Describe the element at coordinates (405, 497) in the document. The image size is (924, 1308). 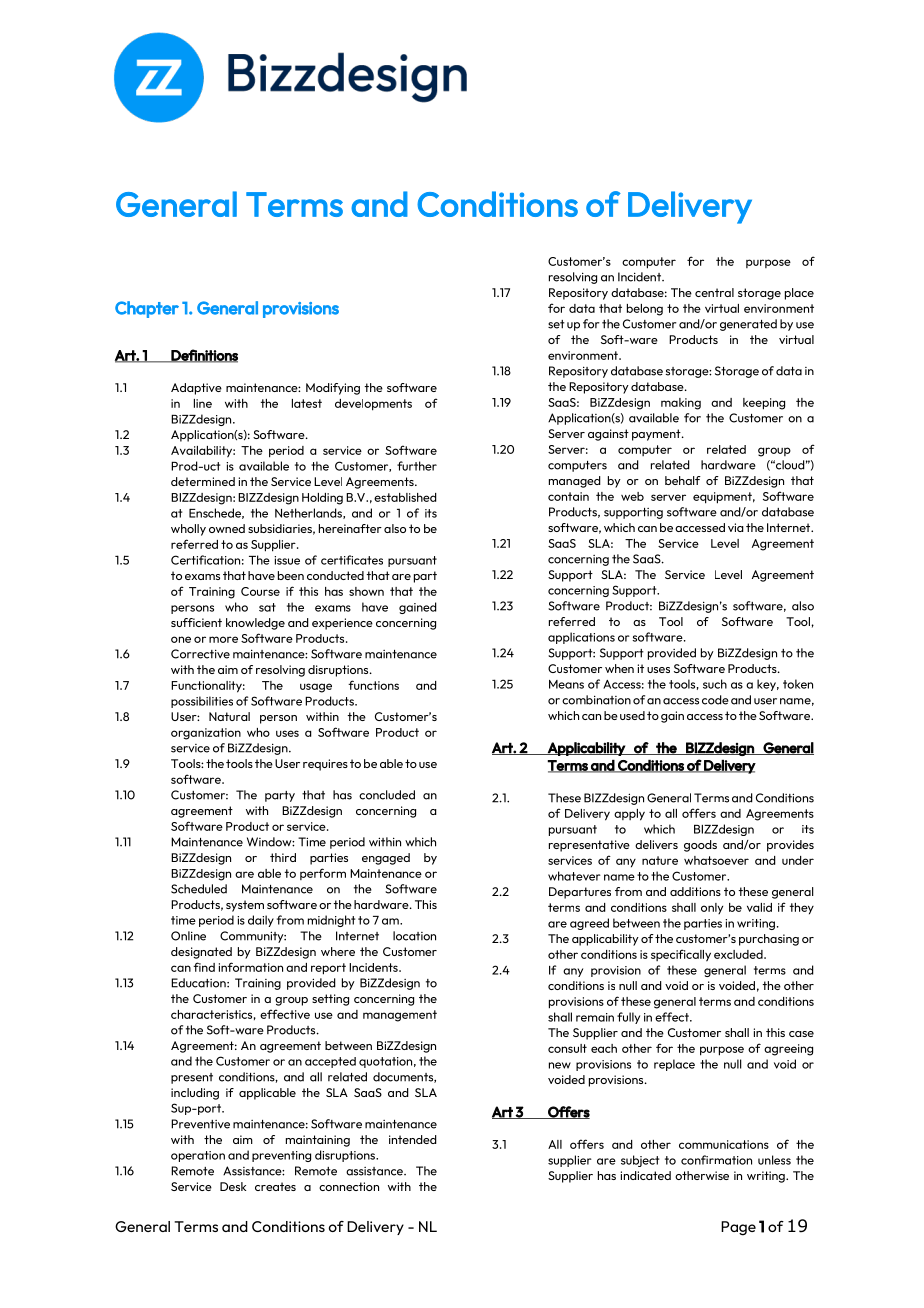
I see `established` at that location.
